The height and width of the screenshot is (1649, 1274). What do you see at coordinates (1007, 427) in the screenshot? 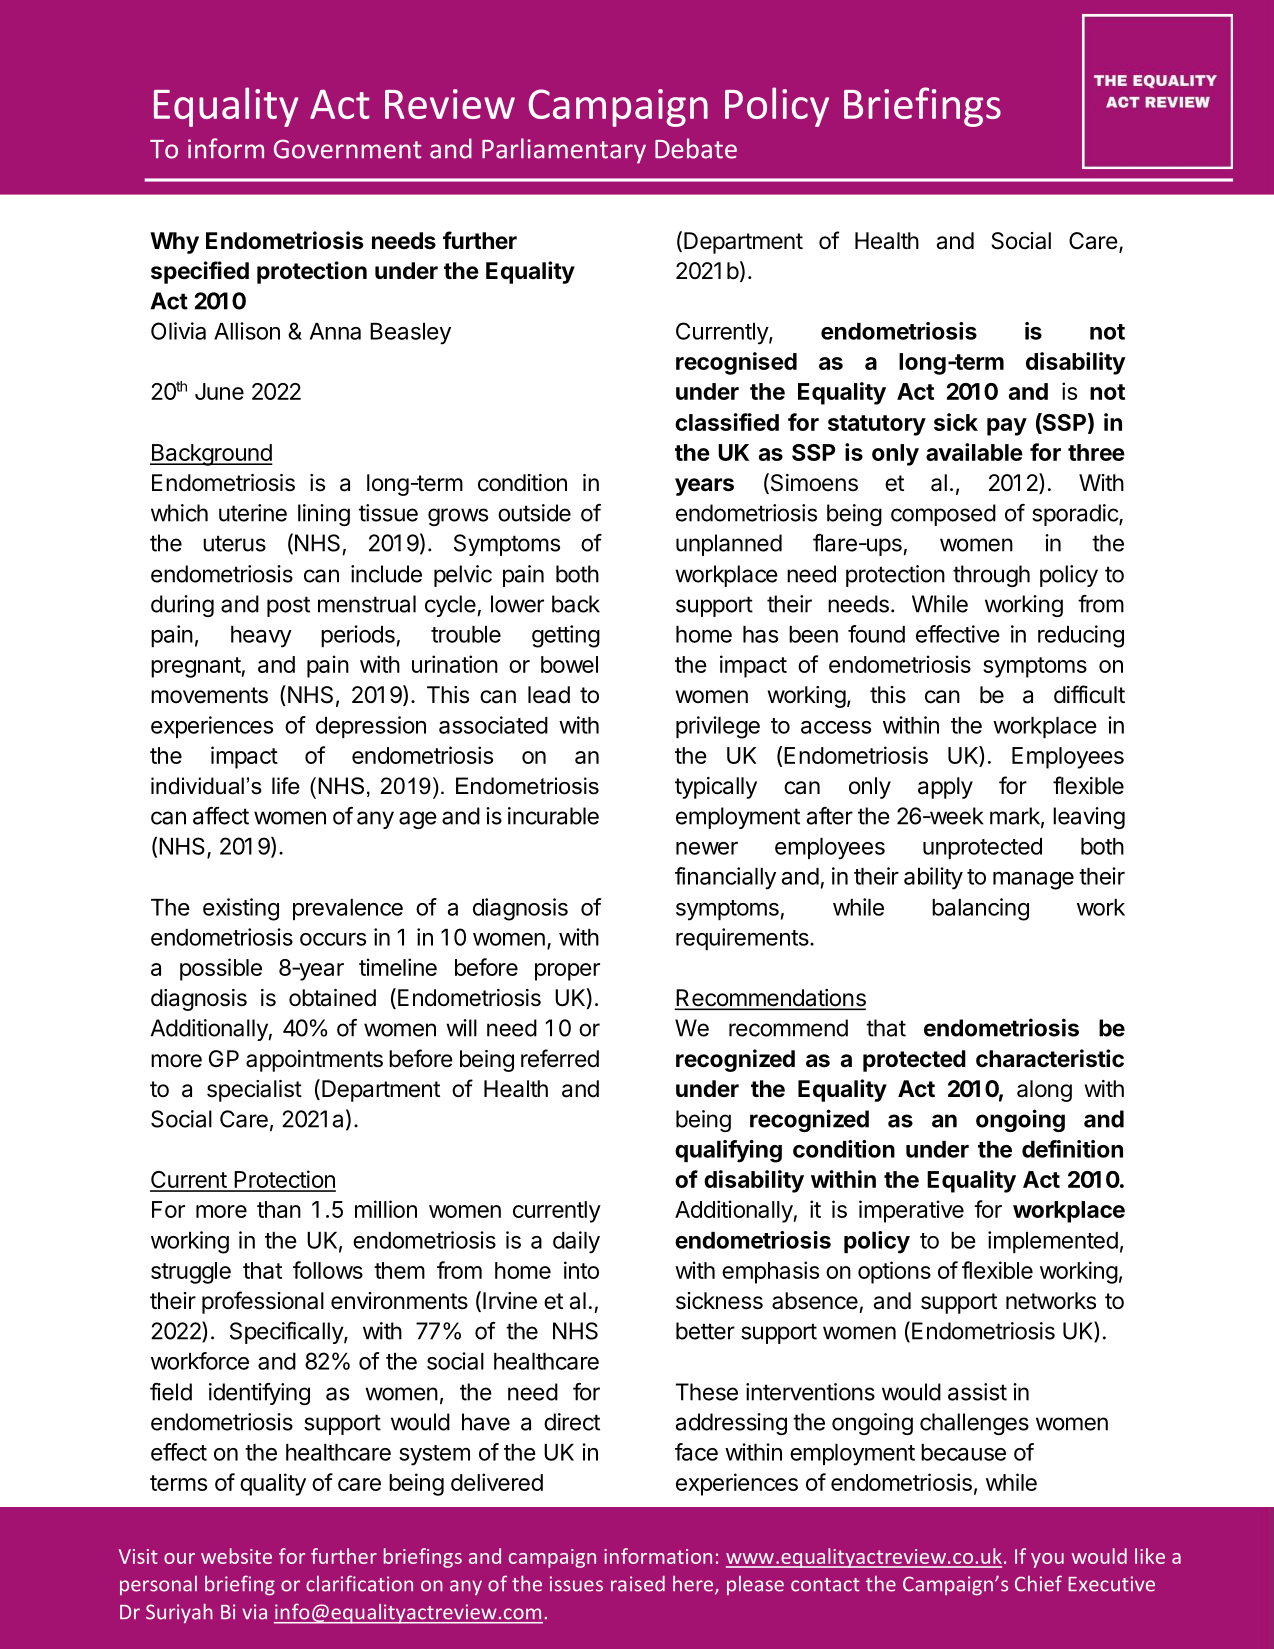
I see `pay` at bounding box center [1007, 427].
